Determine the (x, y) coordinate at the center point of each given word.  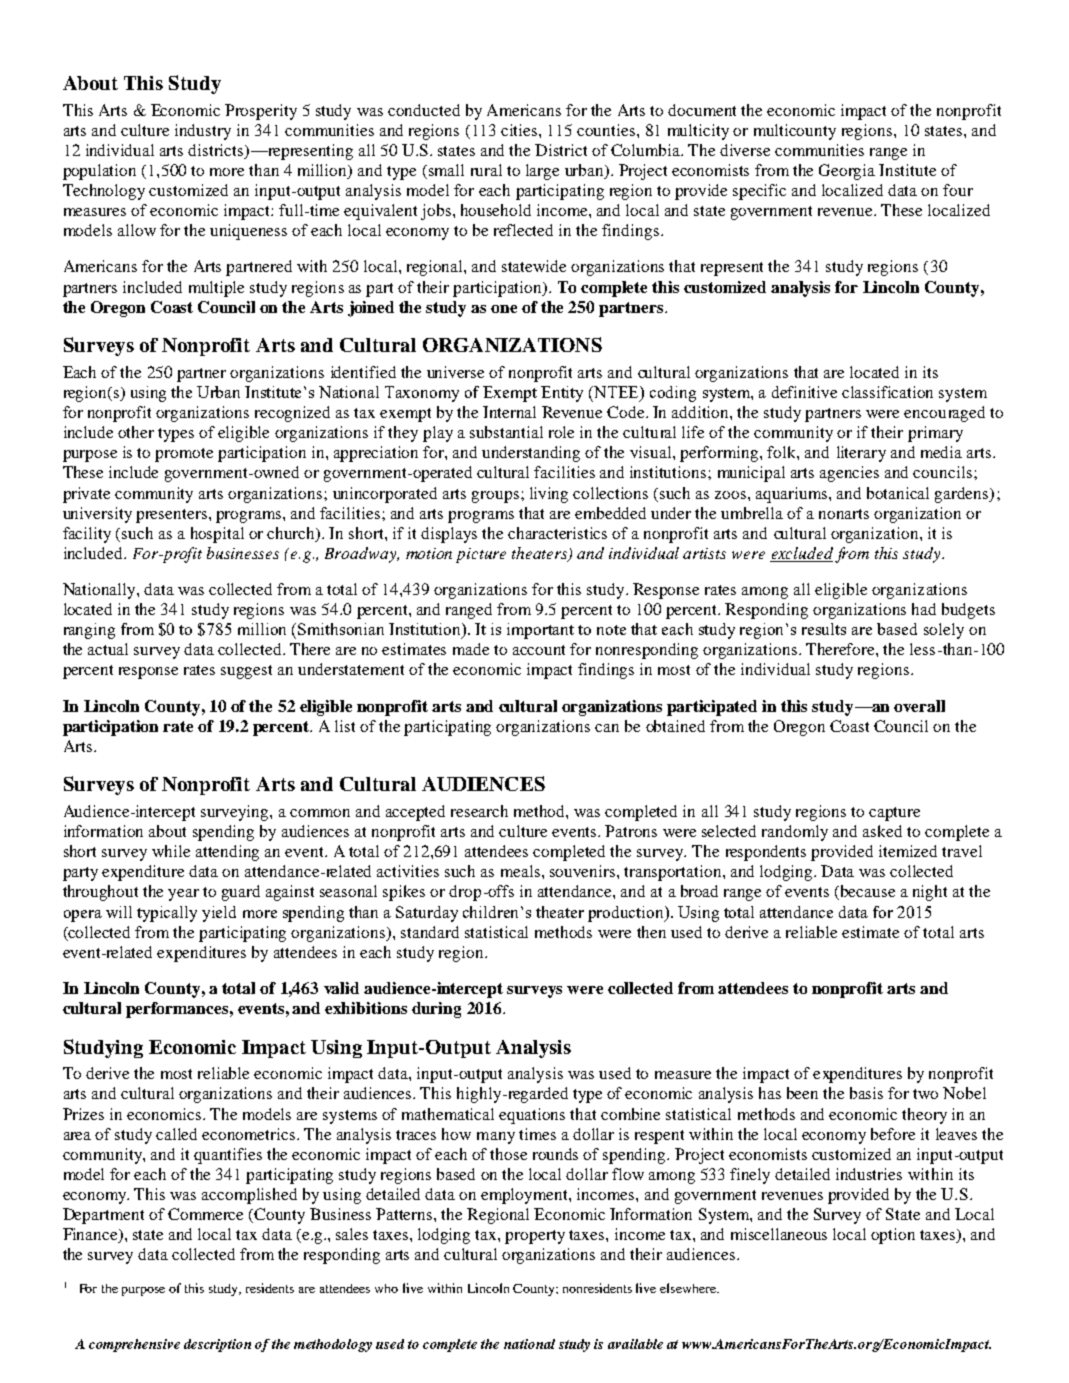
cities (520, 130)
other (136, 432)
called (176, 1134)
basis (866, 1093)
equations (532, 1116)
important (540, 631)
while (171, 851)
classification (887, 392)
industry (203, 132)
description (217, 1345)
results (824, 629)
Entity (562, 394)
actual (108, 649)
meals (522, 871)
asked (882, 831)
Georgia (847, 172)
